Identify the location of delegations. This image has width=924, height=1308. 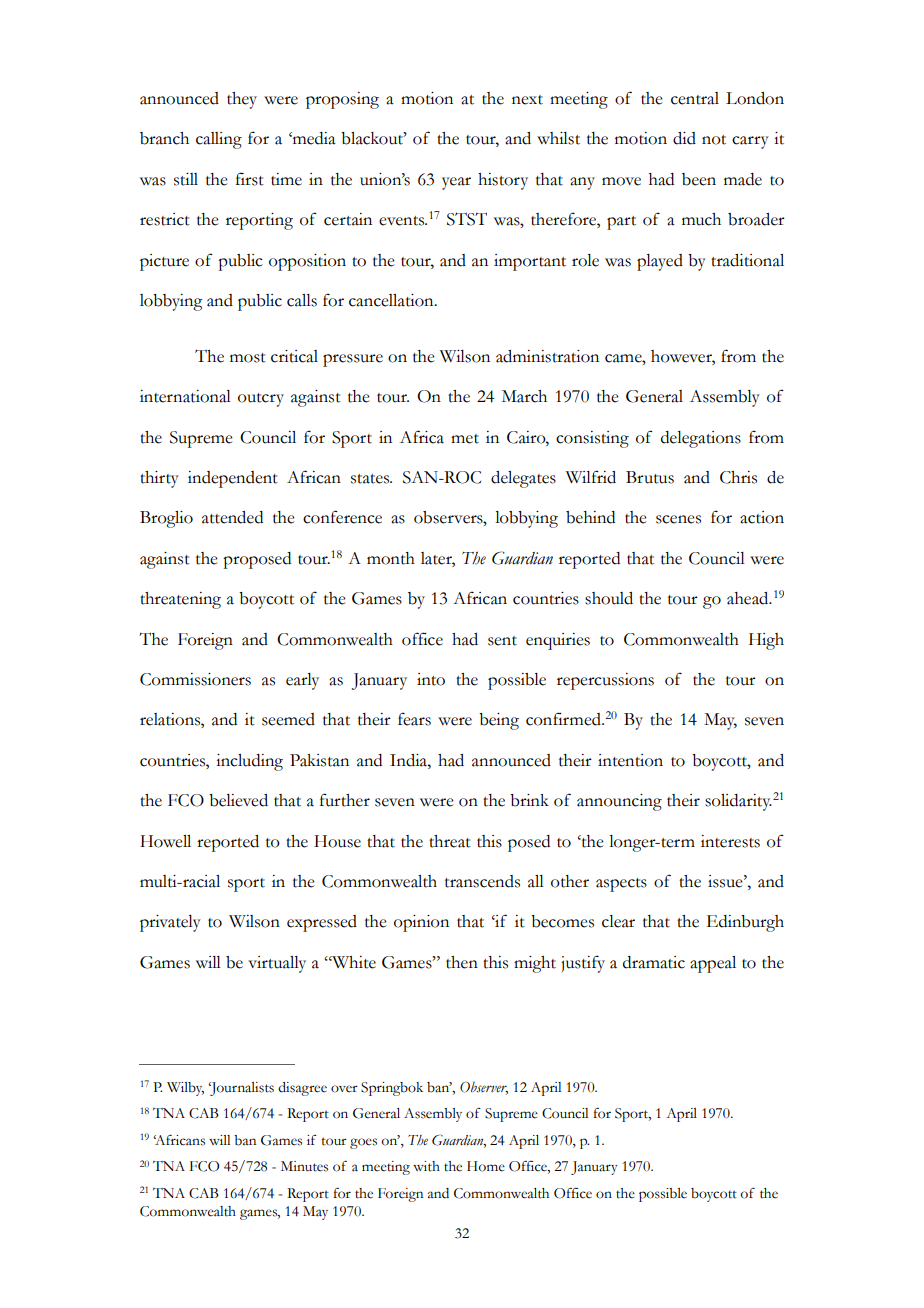
(701, 439).
